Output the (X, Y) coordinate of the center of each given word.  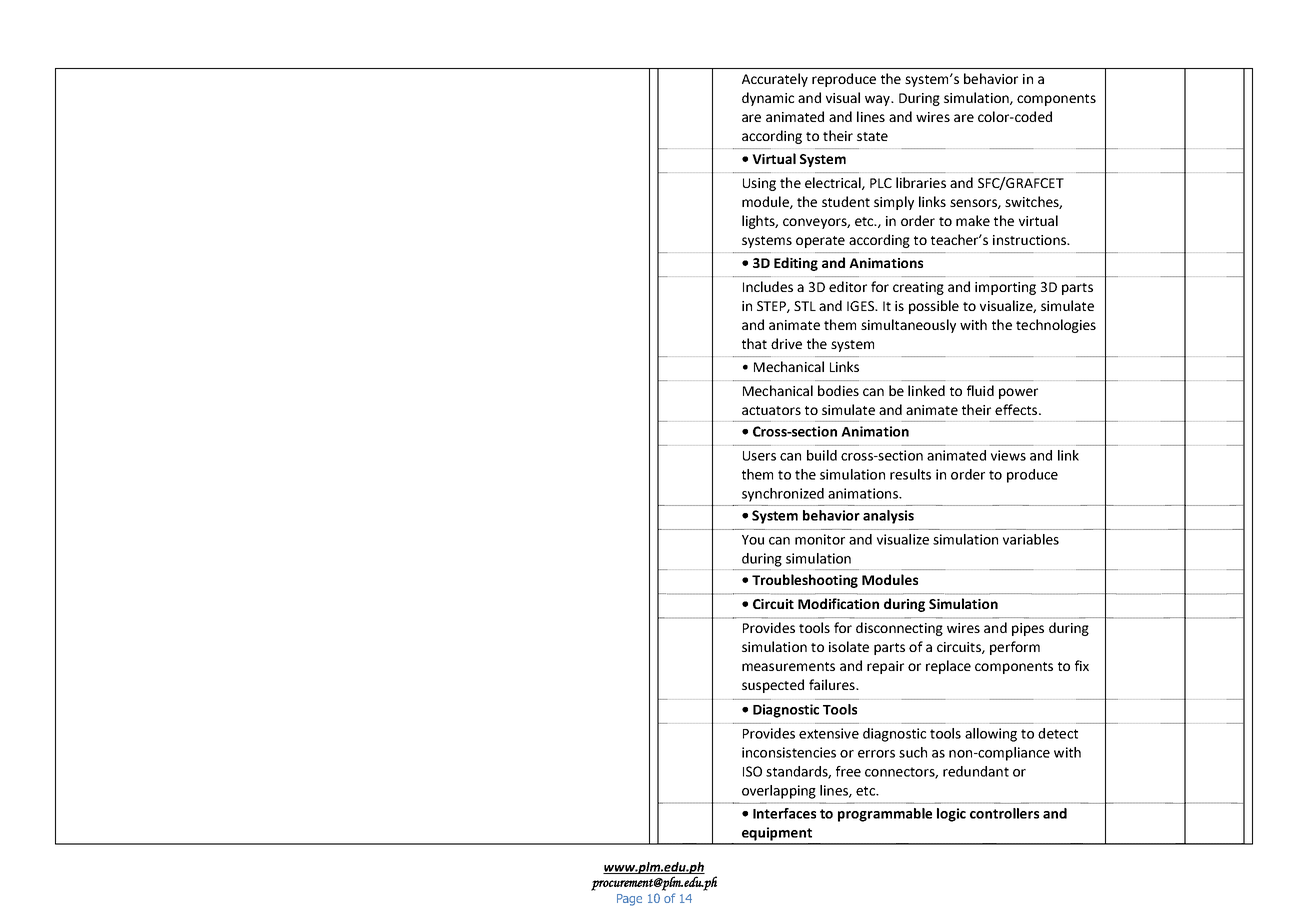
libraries (921, 182)
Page (629, 900)
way (878, 100)
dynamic (768, 99)
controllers (1004, 813)
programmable (885, 815)
